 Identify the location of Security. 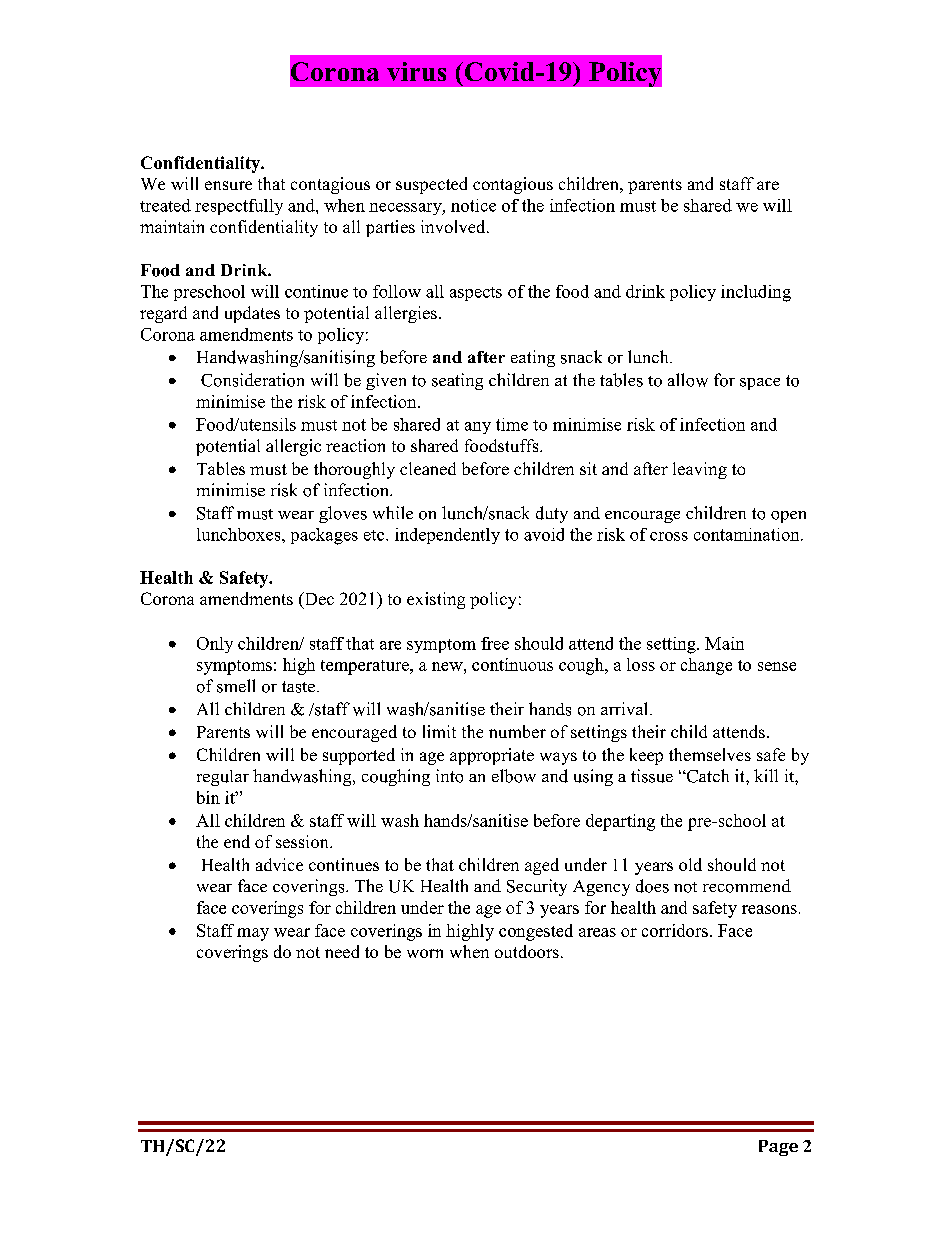
(537, 887).
